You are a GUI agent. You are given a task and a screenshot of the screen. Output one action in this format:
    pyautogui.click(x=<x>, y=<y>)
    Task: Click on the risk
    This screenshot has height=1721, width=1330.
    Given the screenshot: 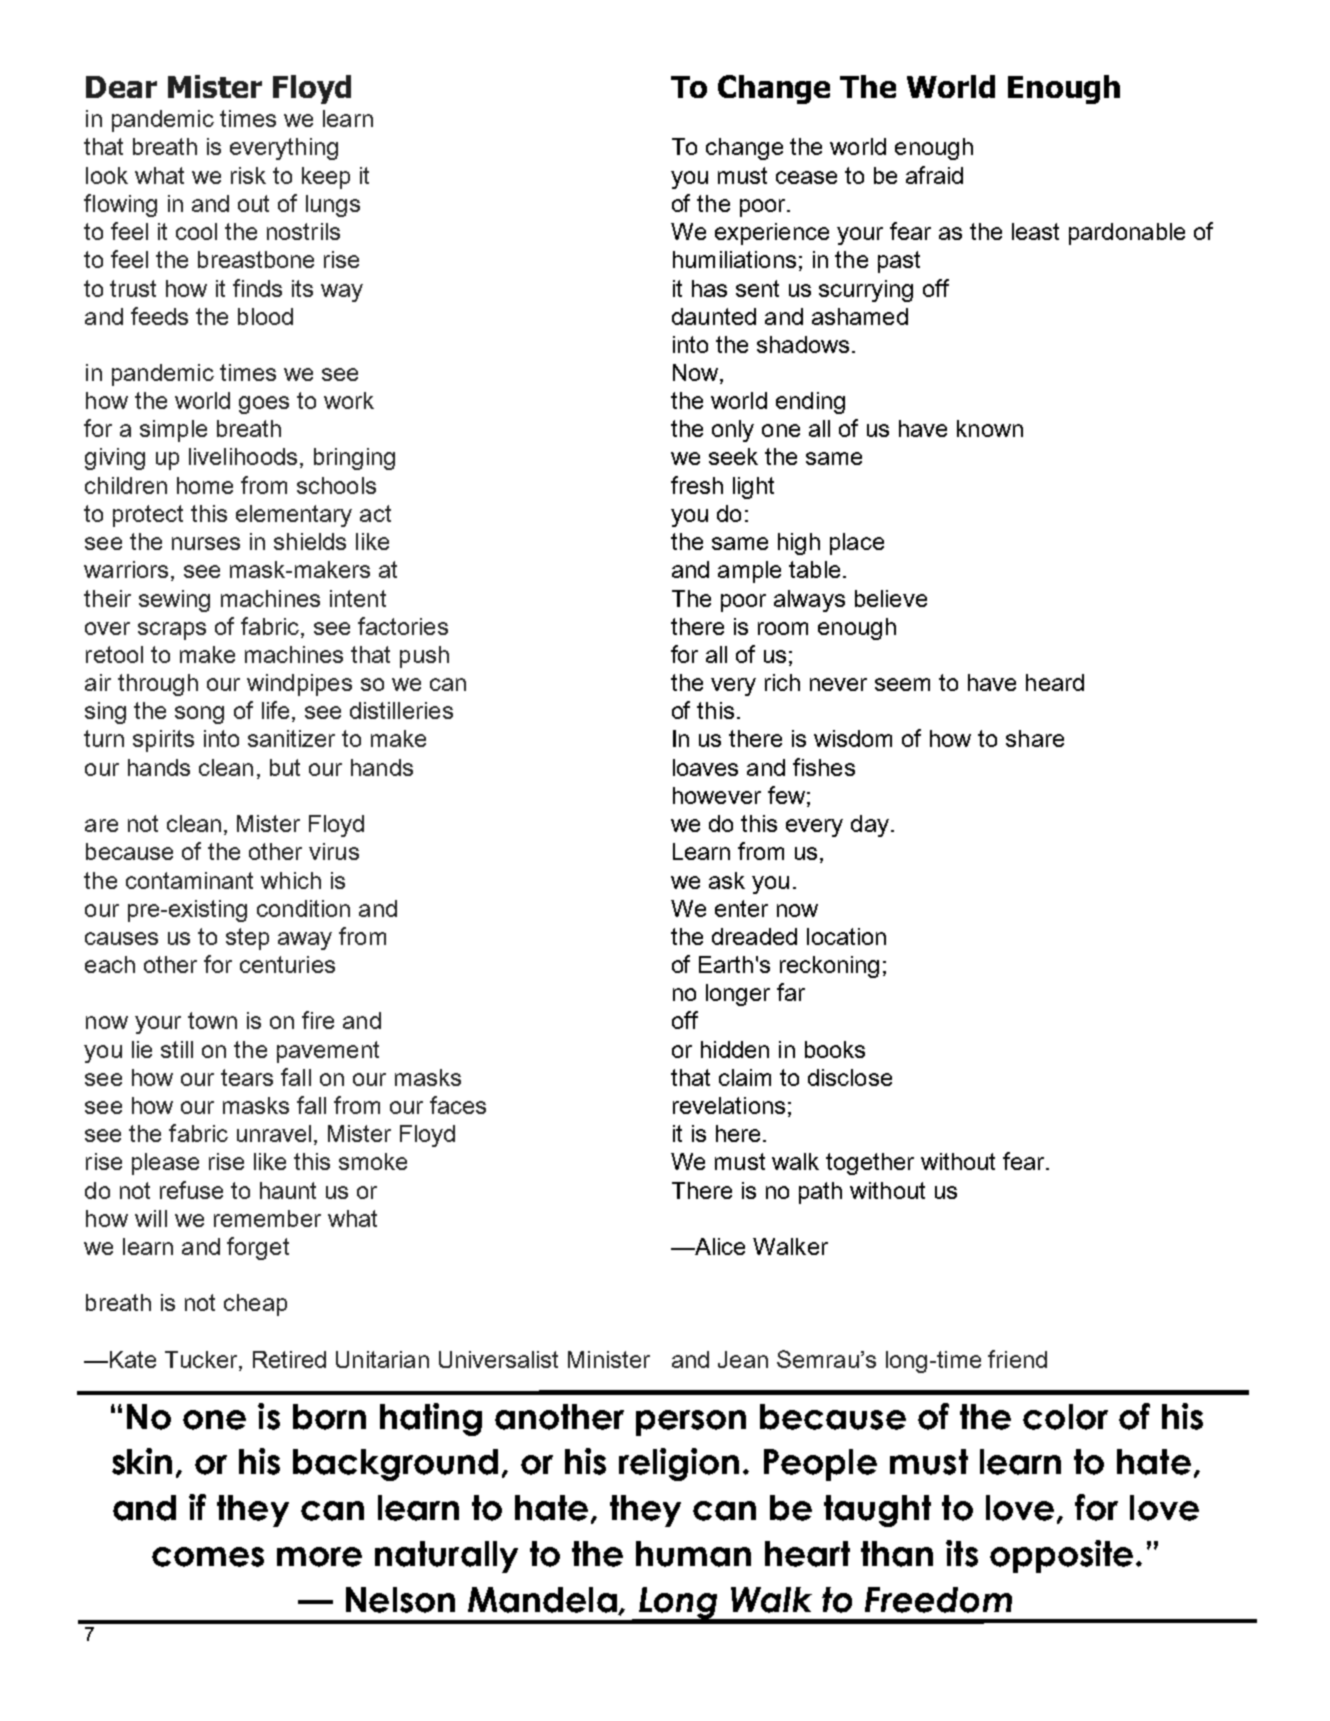 What is the action you would take?
    pyautogui.click(x=248, y=175)
